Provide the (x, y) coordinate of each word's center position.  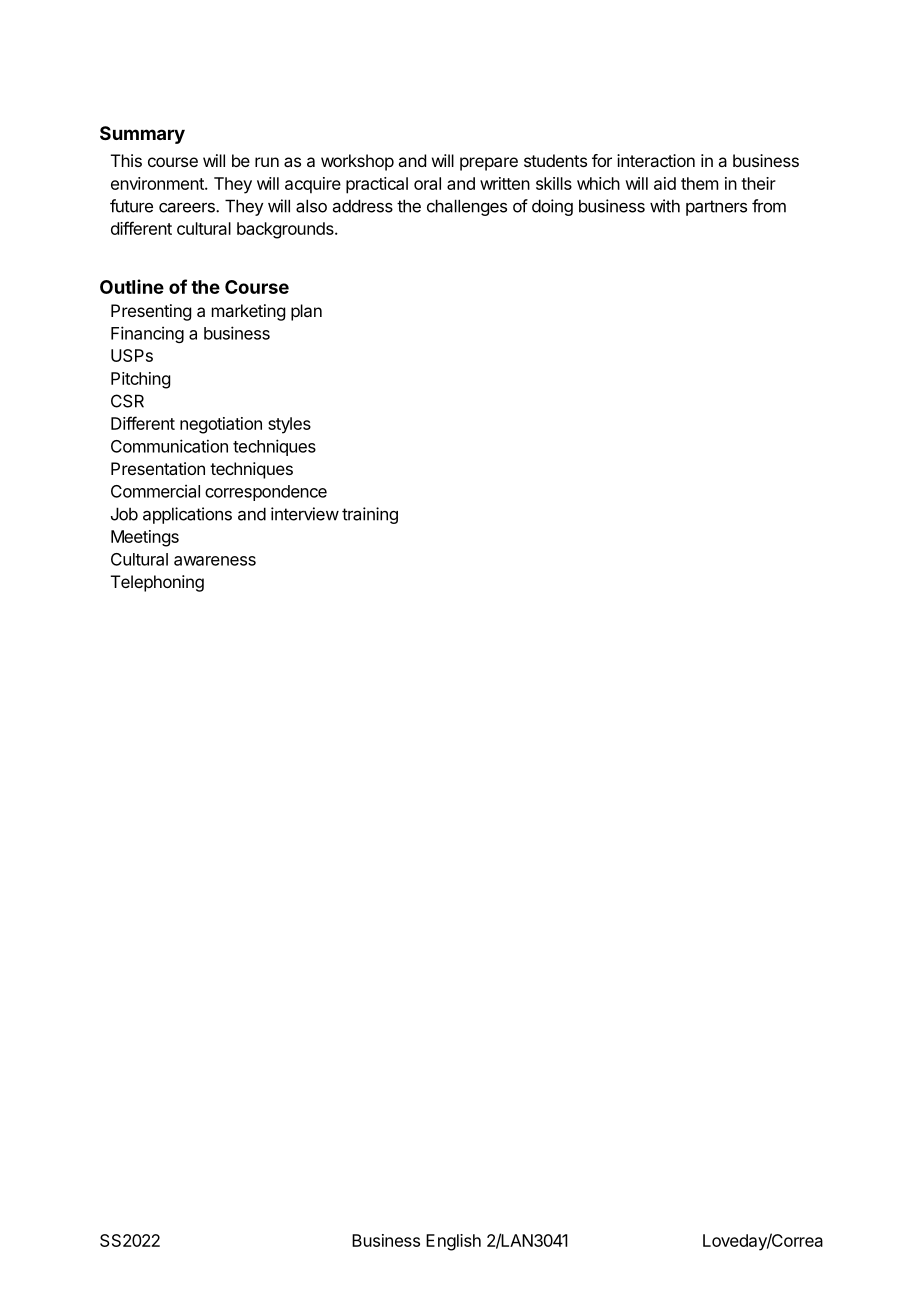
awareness (215, 561)
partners (716, 208)
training (370, 515)
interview (305, 514)
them (699, 183)
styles (289, 425)
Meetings (145, 538)
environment (158, 183)
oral (427, 183)
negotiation (221, 425)
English (453, 1242)
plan (306, 312)
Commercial (155, 491)
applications (187, 515)
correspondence (266, 493)
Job (124, 514)
